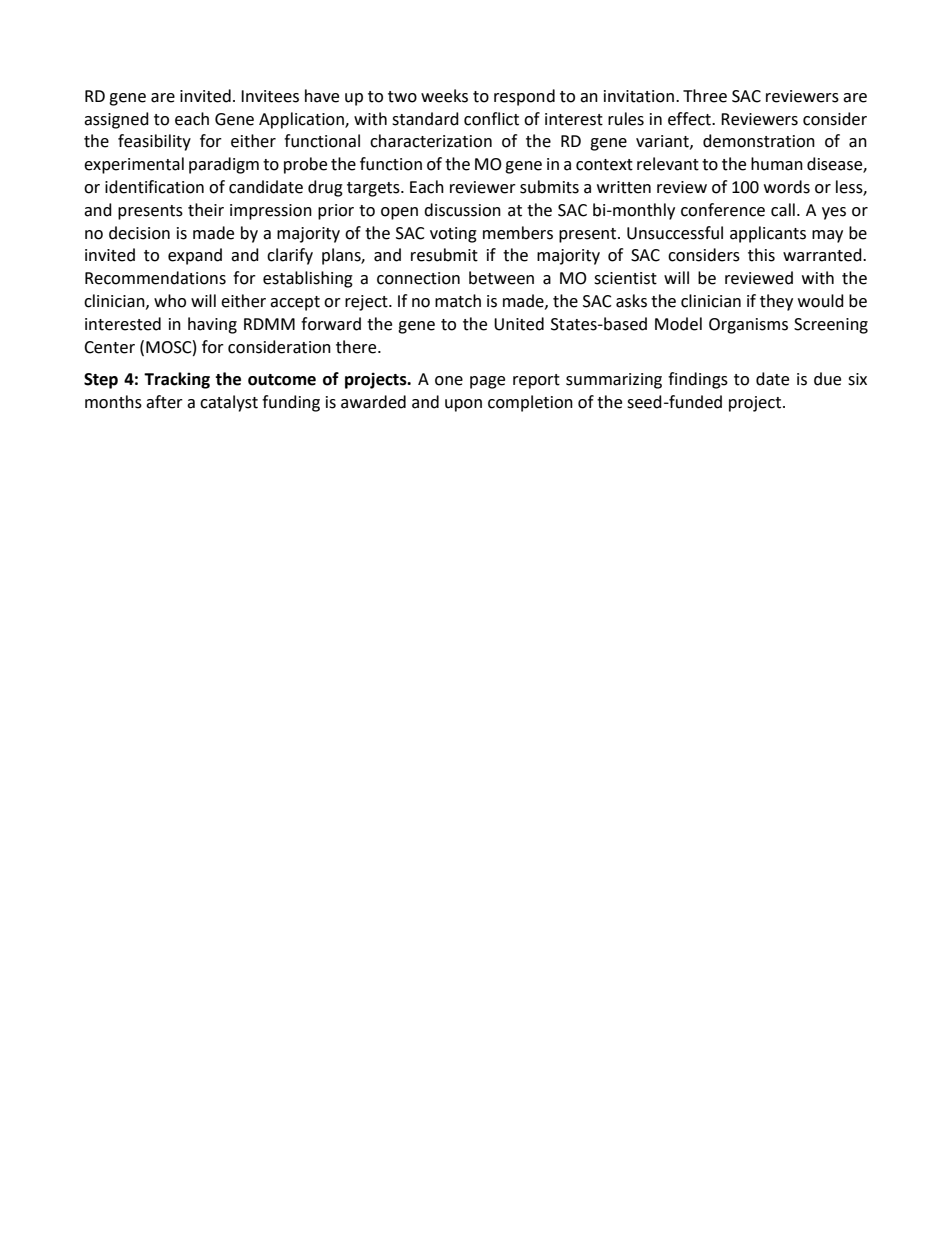 The width and height of the screenshot is (952, 1233). Describe the element at coordinates (761, 255) in the screenshot. I see `this` at that location.
